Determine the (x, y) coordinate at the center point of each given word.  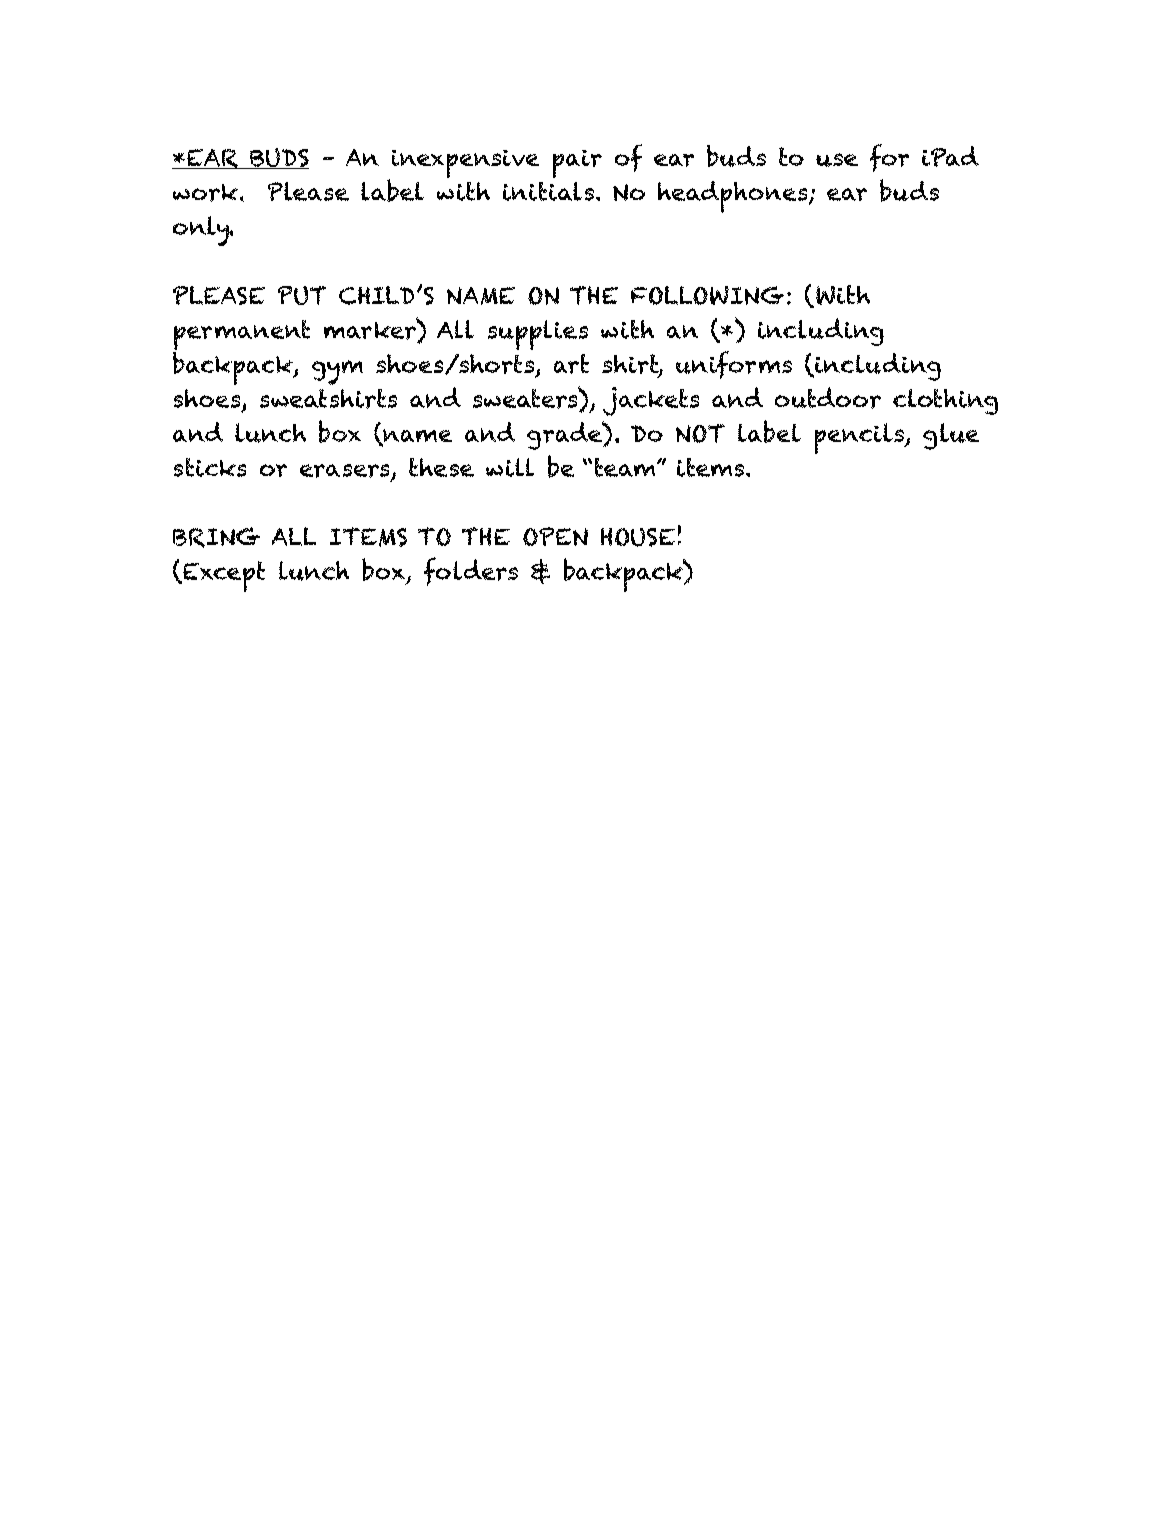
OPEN (555, 536)
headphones (734, 197)
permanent (241, 336)
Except (223, 576)
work (207, 193)
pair (577, 164)
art (571, 364)
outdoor (828, 398)
